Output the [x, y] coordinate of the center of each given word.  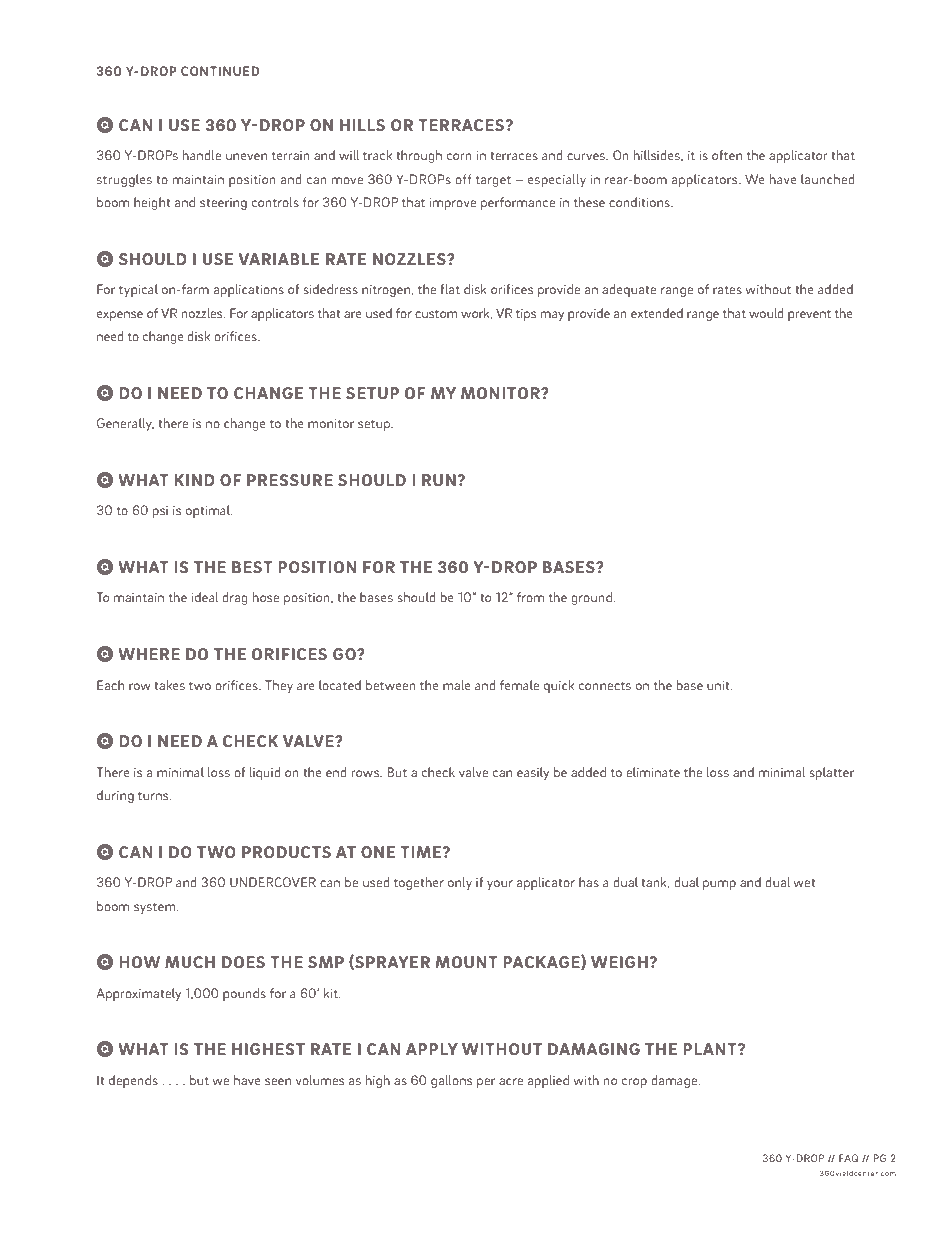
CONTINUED [220, 71]
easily [533, 773]
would [766, 313]
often [727, 155]
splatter [831, 773]
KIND [194, 480]
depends [133, 1081]
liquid [265, 773]
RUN [440, 480]
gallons [451, 1081]
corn [459, 156]
